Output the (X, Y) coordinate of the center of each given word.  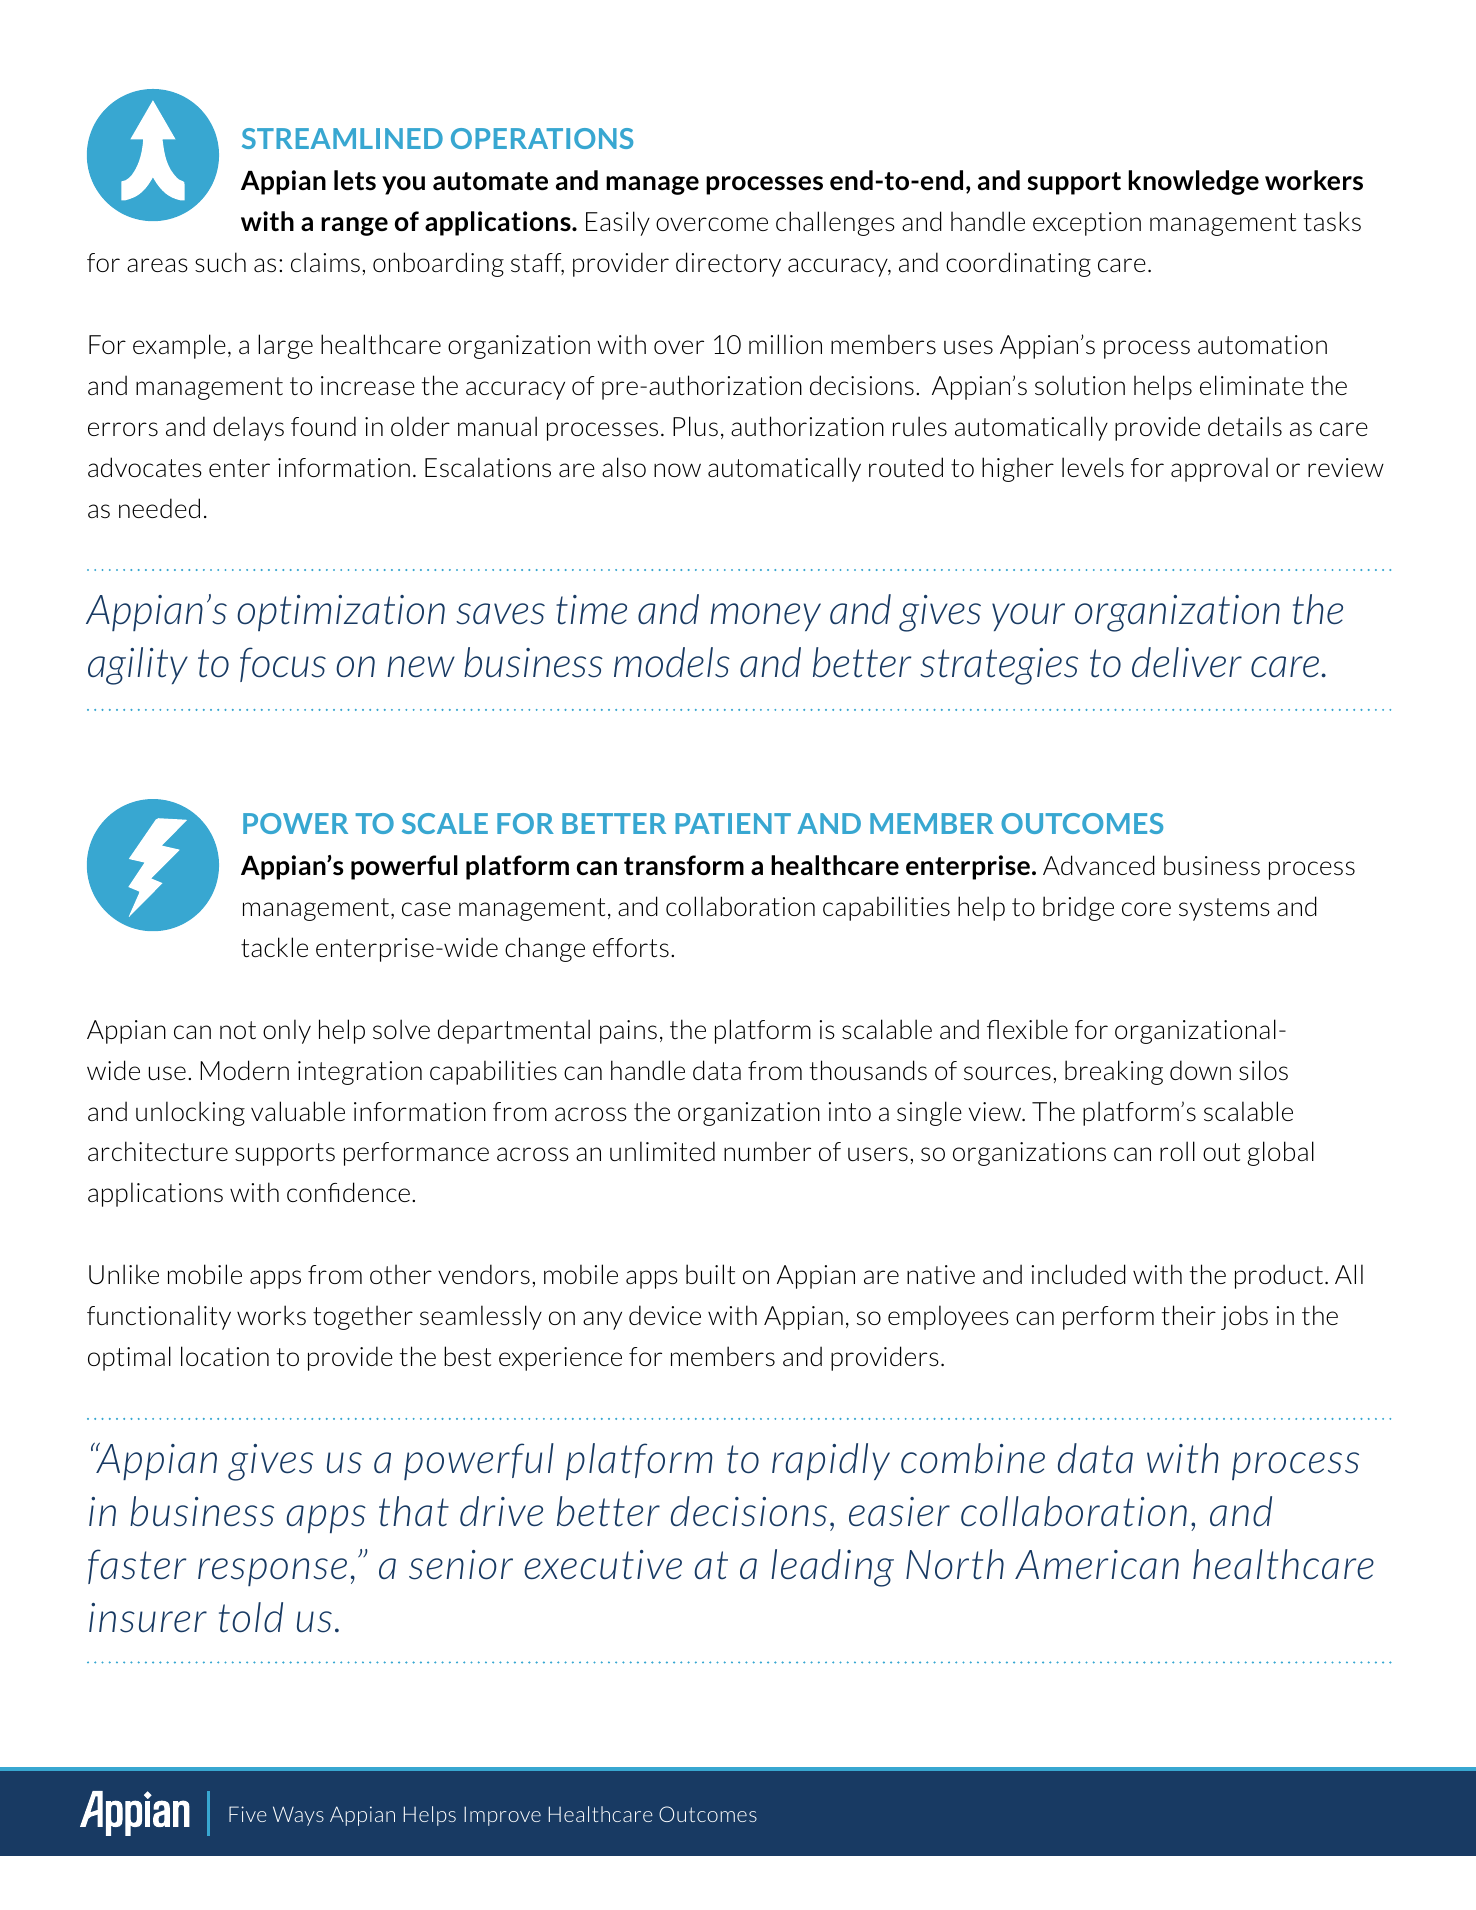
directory (728, 264)
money (765, 617)
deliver (1187, 662)
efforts (631, 947)
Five (248, 1814)
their (1188, 1315)
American (1097, 1564)
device (665, 1315)
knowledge (1193, 182)
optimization (341, 613)
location (225, 1356)
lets (355, 180)
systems (1224, 909)
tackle (274, 947)
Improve (502, 1816)
